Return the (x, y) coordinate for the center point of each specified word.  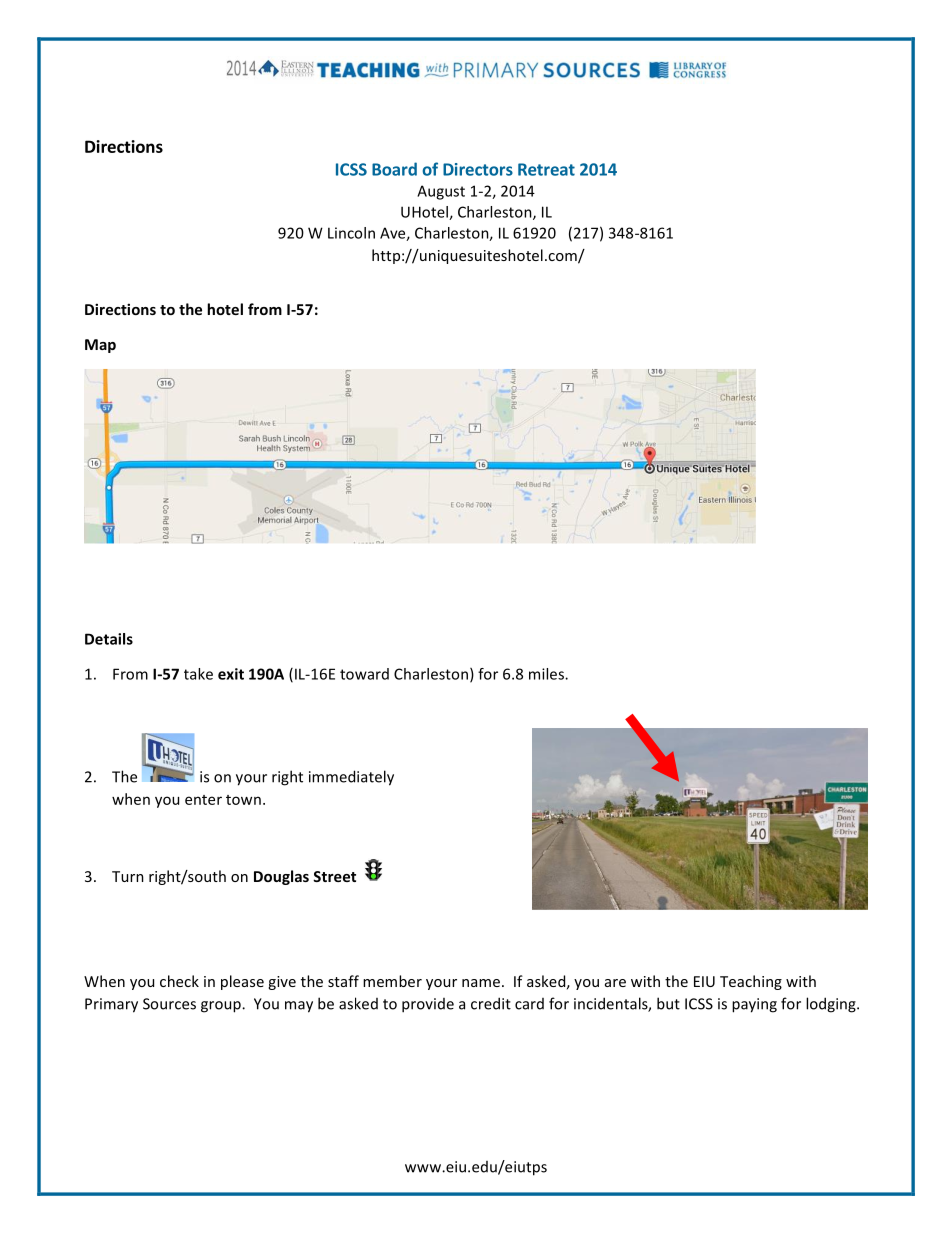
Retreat (546, 169)
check (179, 981)
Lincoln (351, 233)
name (481, 983)
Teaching (751, 982)
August (441, 192)
